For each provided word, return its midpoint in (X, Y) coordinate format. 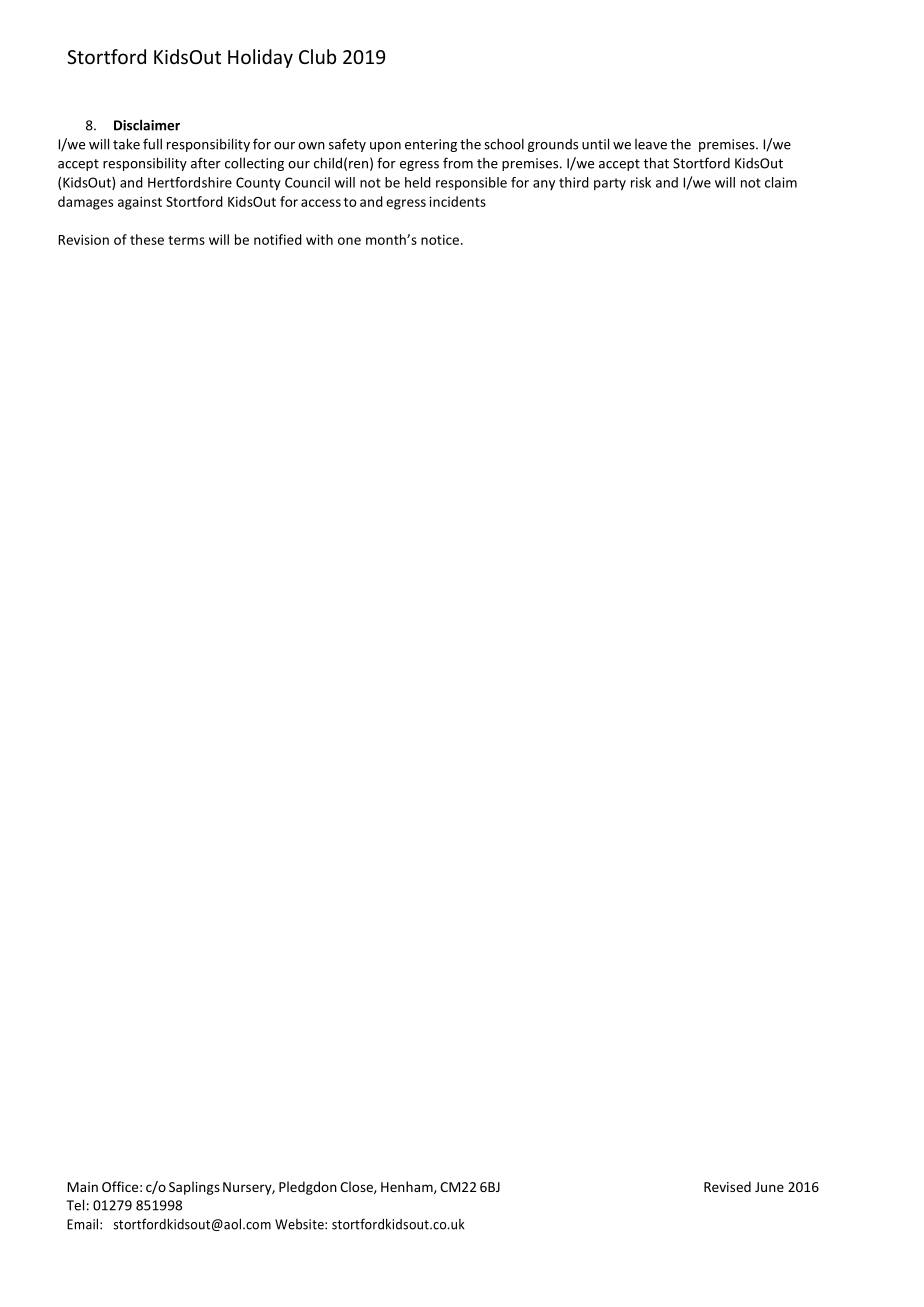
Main (82, 1187)
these (147, 239)
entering (431, 145)
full (152, 144)
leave (651, 144)
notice (440, 239)
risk (641, 182)
